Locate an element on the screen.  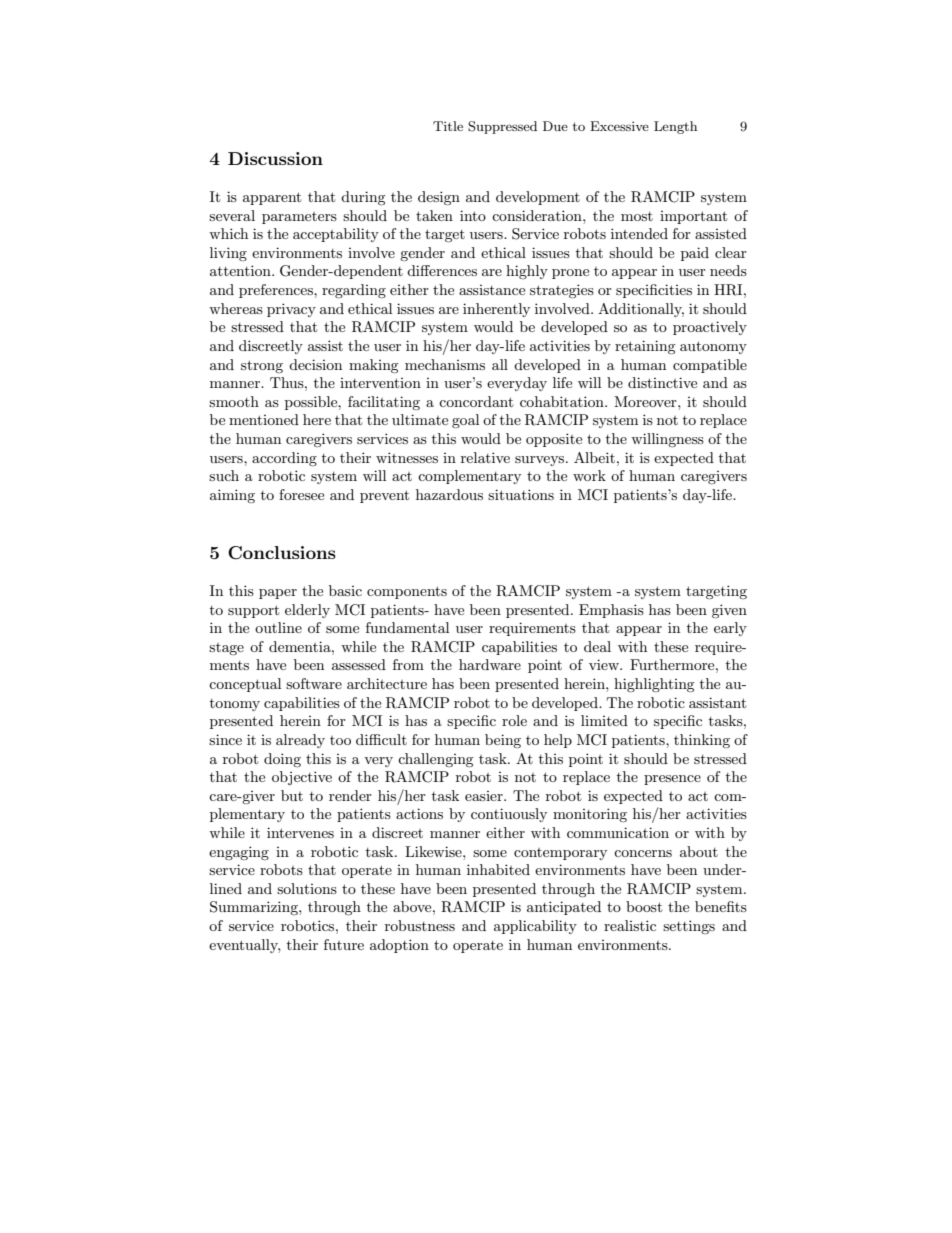
Discussion is located at coordinates (275, 158).
